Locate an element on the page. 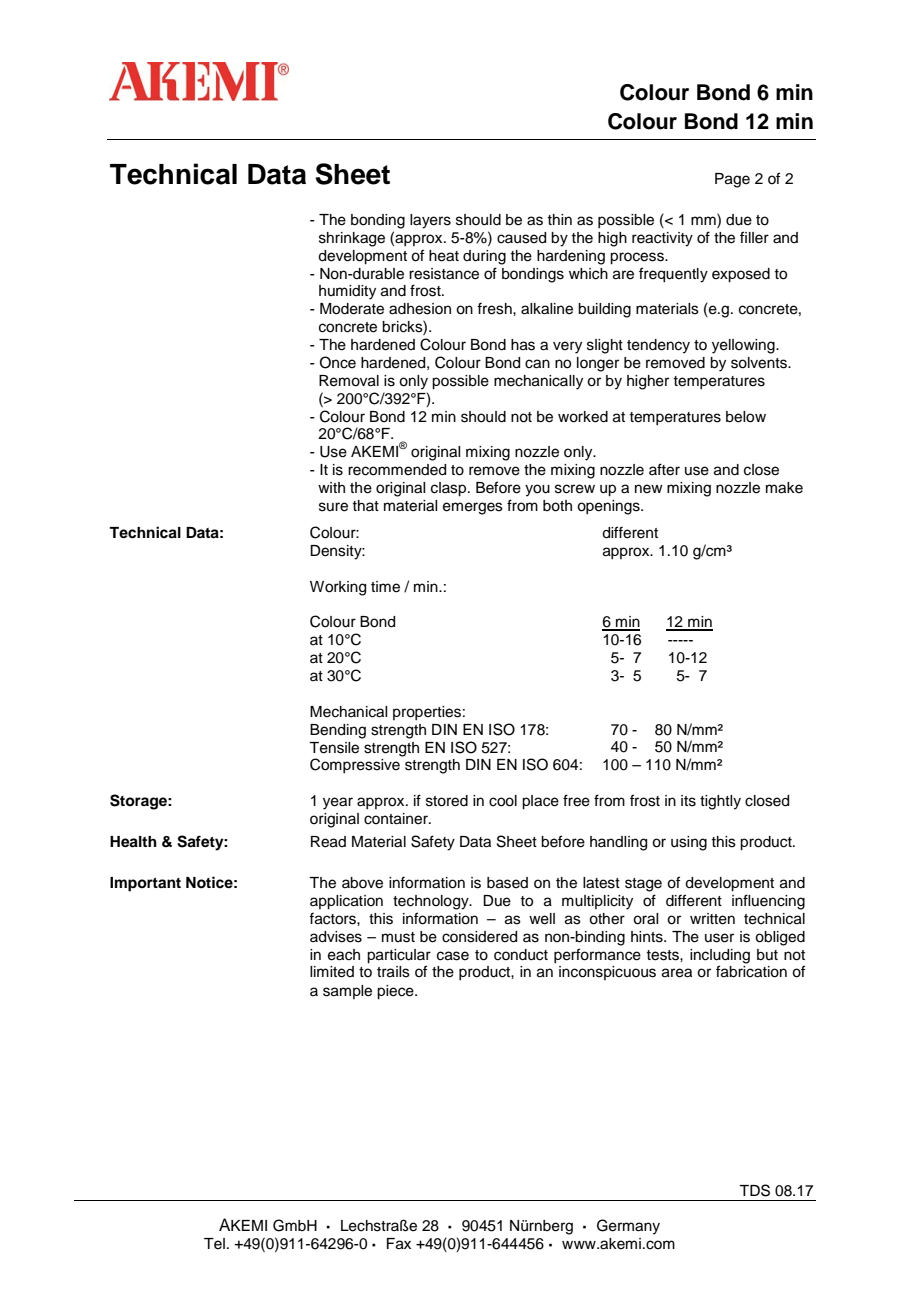  including is located at coordinates (720, 956).
